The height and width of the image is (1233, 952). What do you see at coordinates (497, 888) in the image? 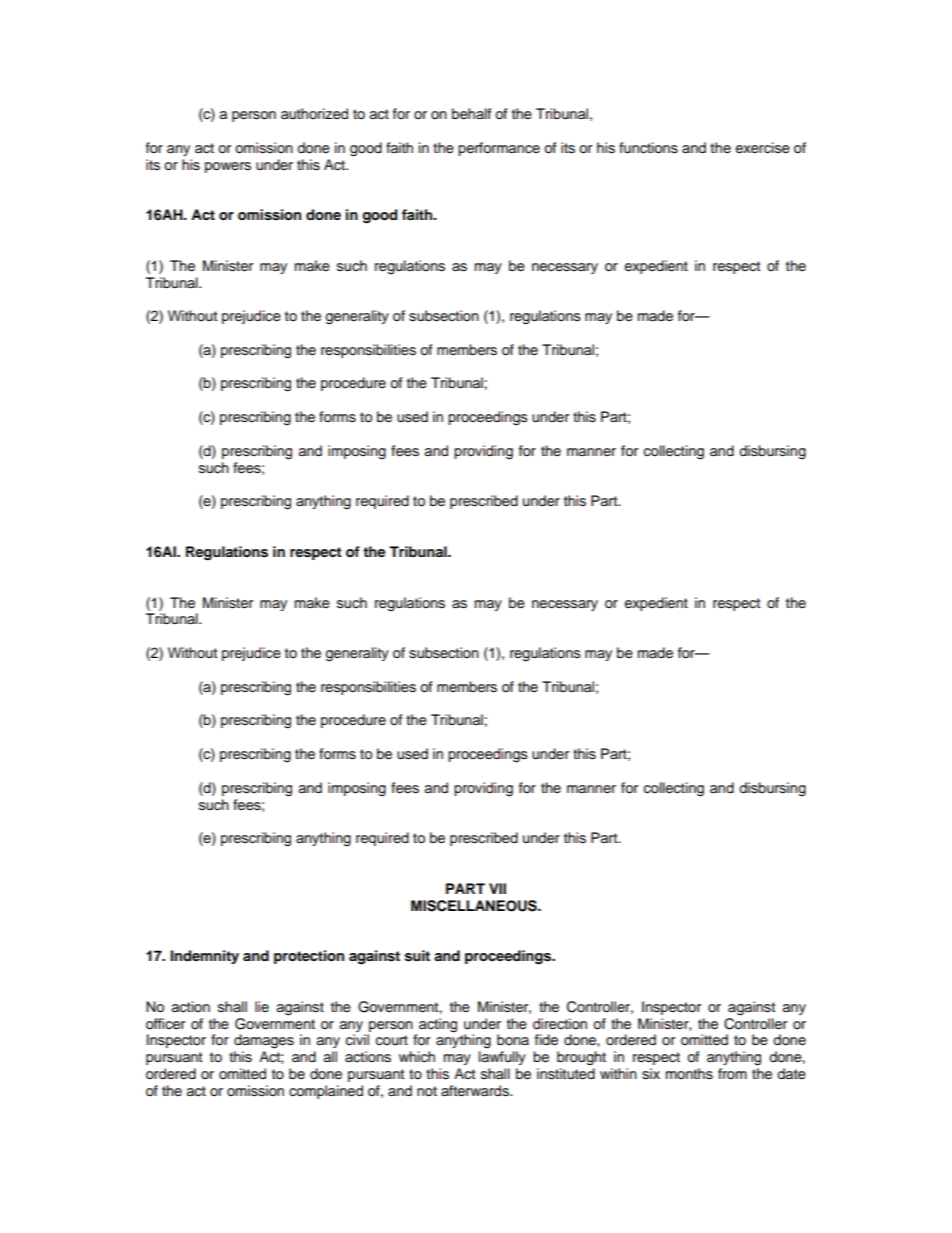
I see `VII` at bounding box center [497, 888].
